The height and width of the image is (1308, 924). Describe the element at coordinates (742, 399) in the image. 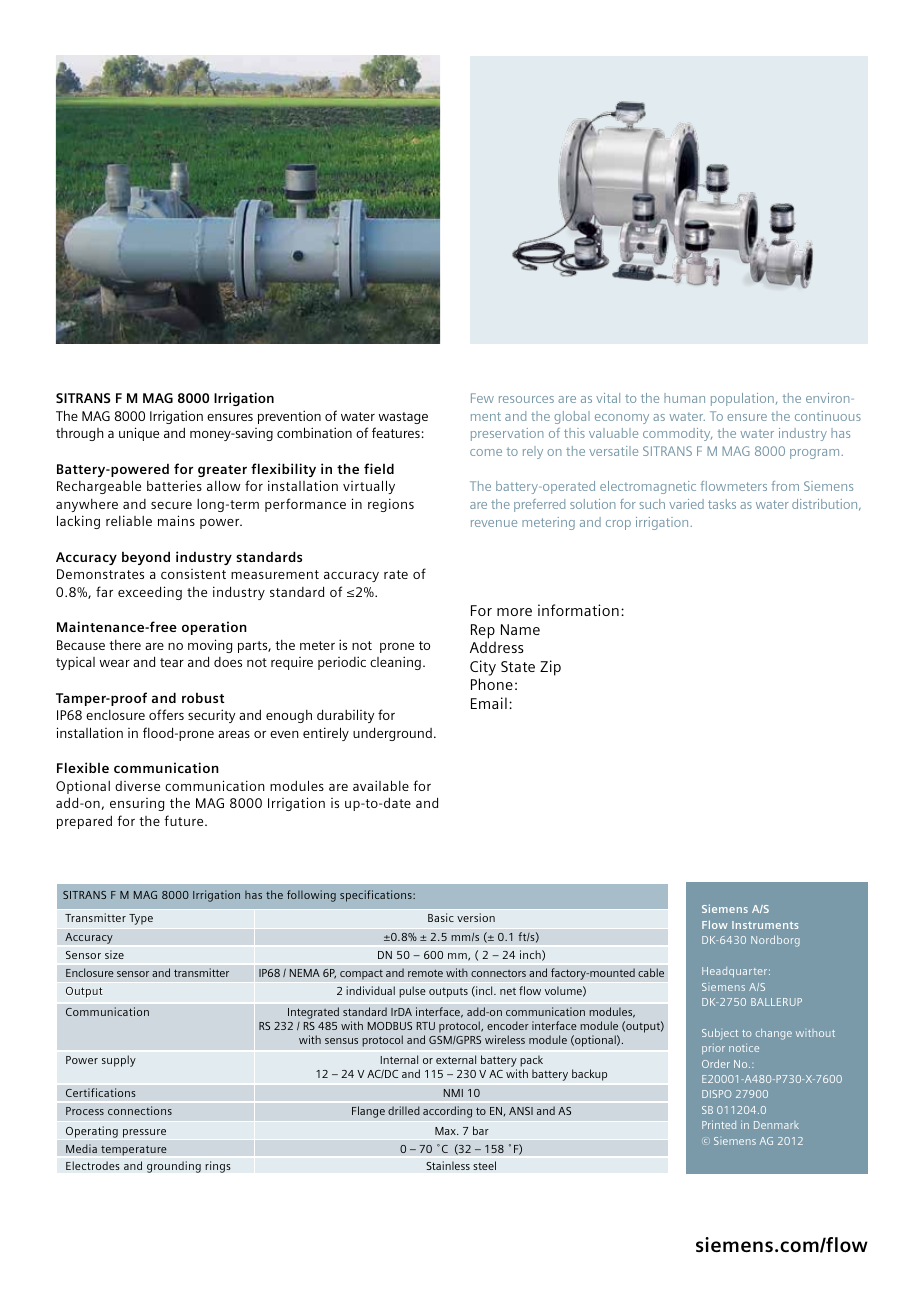

I see `population` at that location.
